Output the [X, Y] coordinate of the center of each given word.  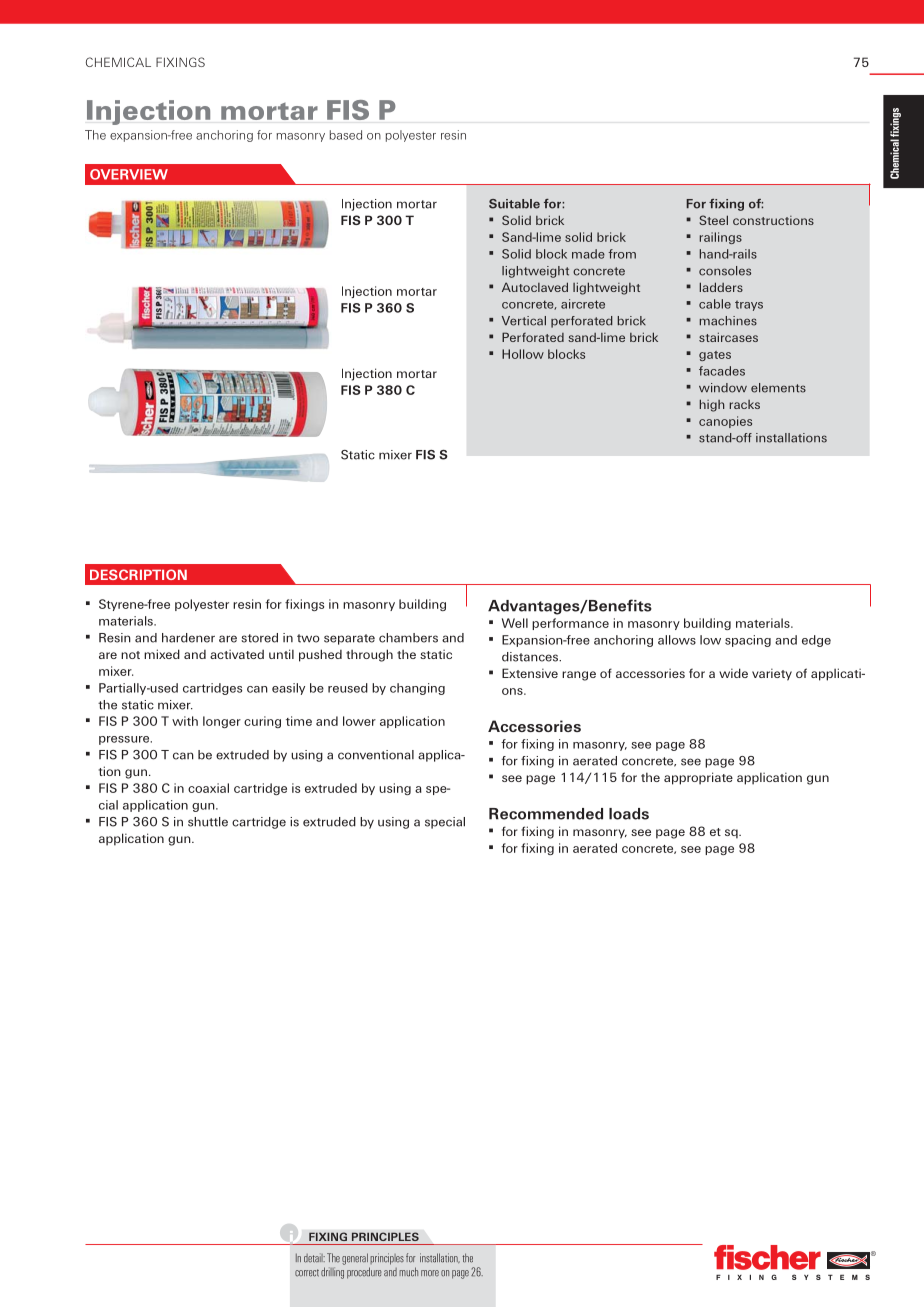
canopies [725, 422]
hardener [188, 638]
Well [515, 623]
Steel [713, 220]
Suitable [514, 204]
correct [307, 1273]
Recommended [546, 814]
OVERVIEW [129, 174]
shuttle [208, 822]
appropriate [698, 778]
